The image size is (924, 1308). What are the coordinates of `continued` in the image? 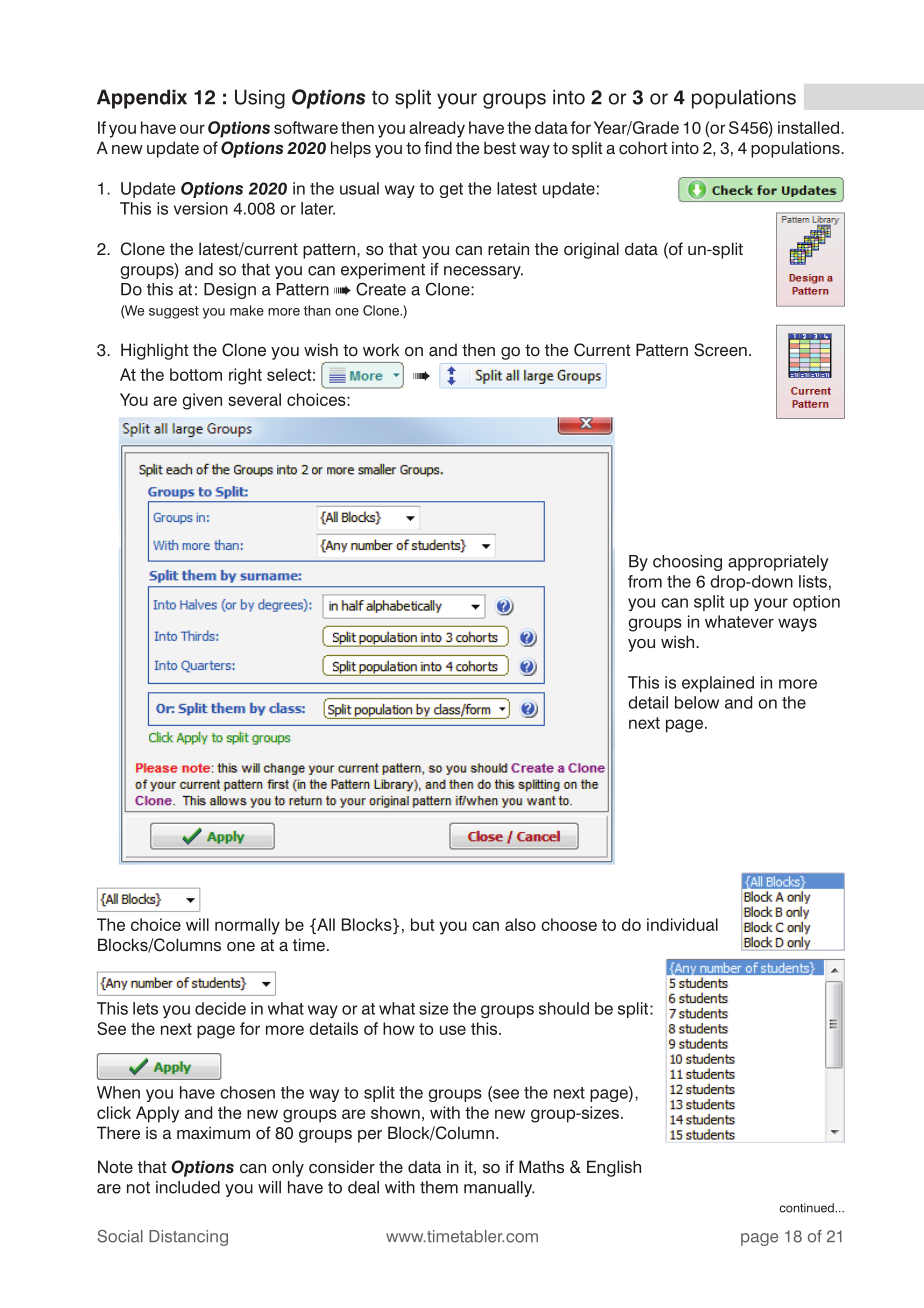 It's located at (807, 1208).
